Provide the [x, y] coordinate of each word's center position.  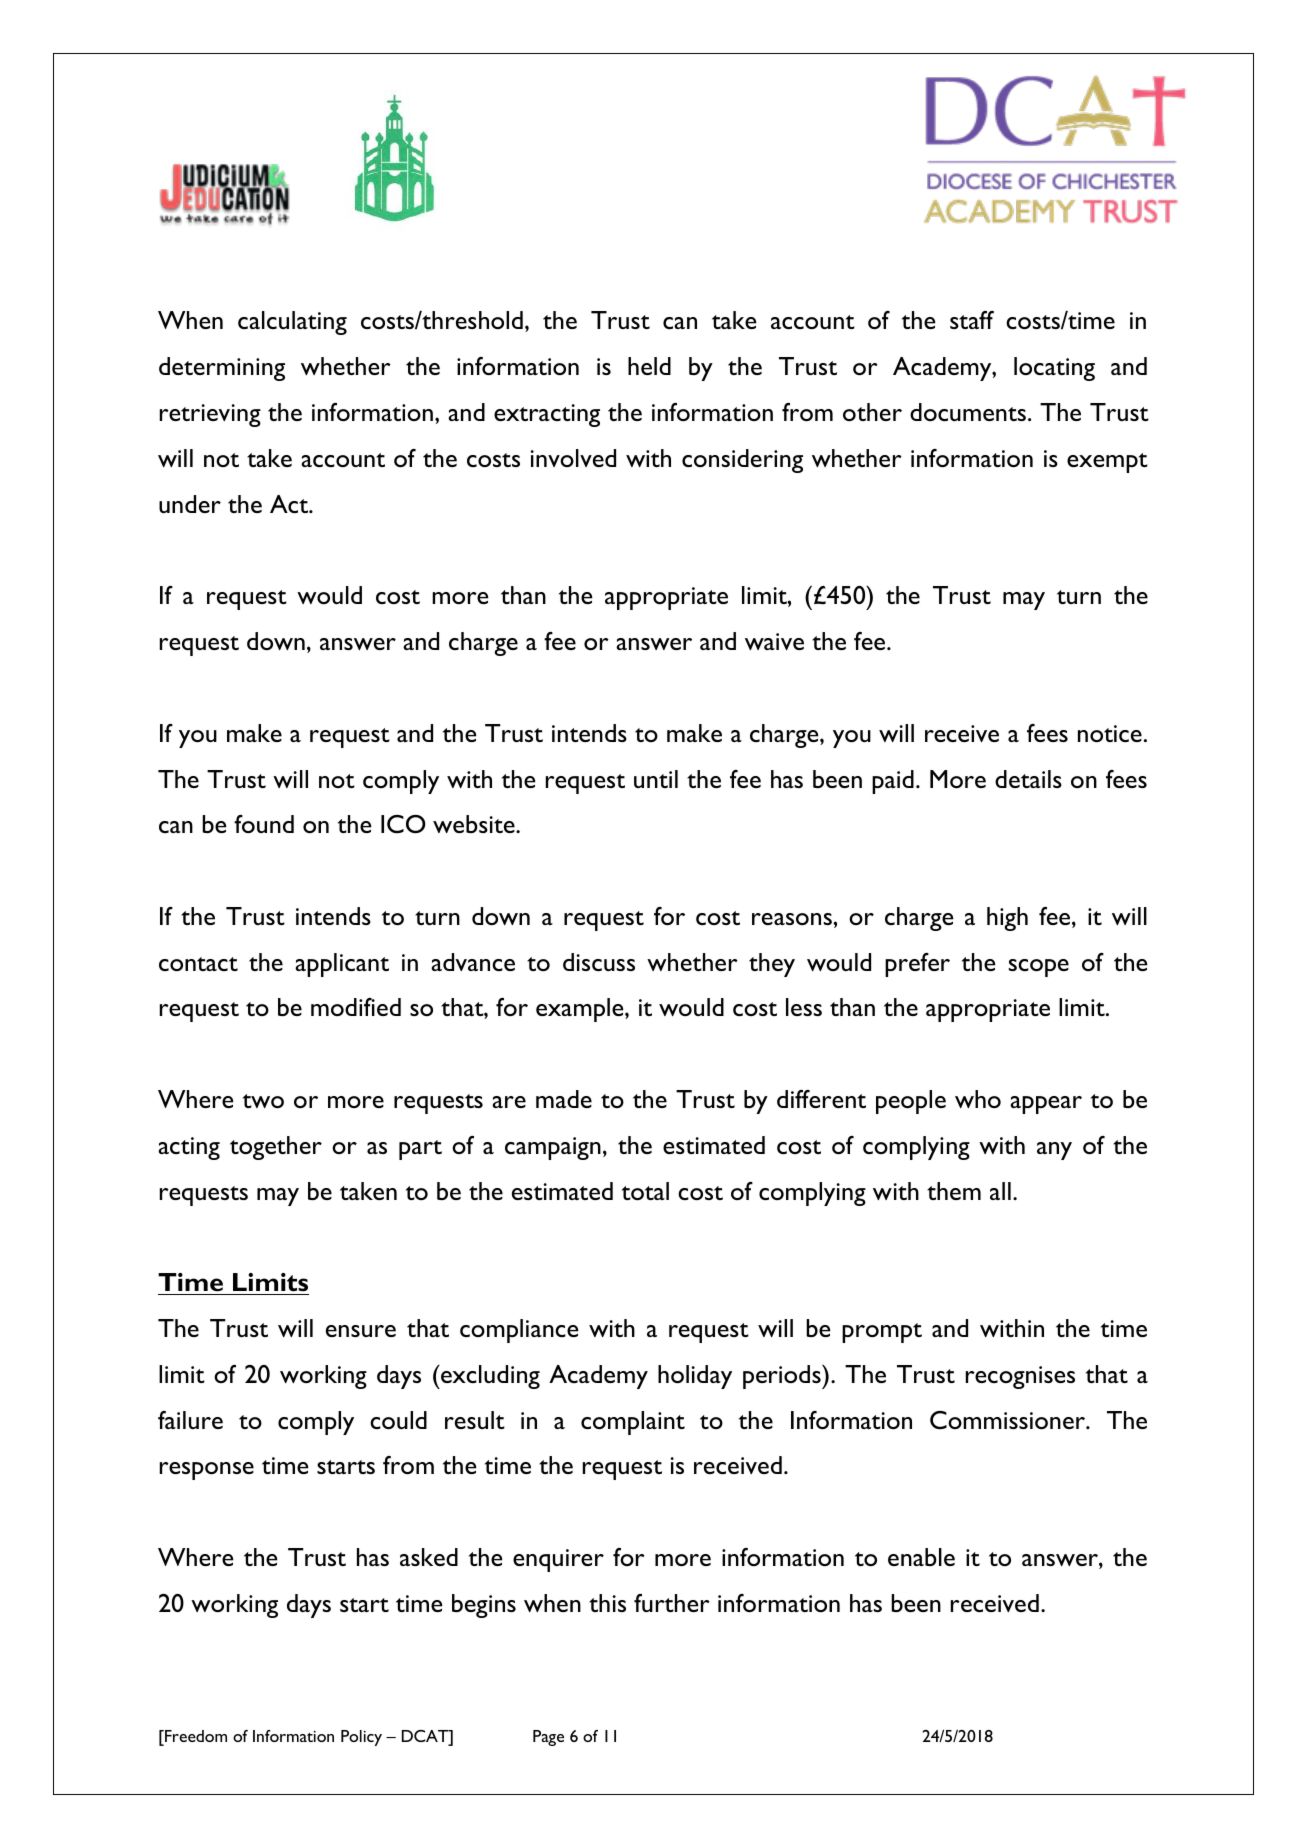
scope [1039, 968]
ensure [361, 1331]
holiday [695, 1377]
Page [548, 1738]
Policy [361, 1738]
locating [1054, 369]
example [581, 1010]
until [656, 779]
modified [356, 1007]
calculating [292, 323]
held [649, 366]
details [1028, 779]
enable [921, 1557]
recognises [1020, 1377]
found [264, 824]
